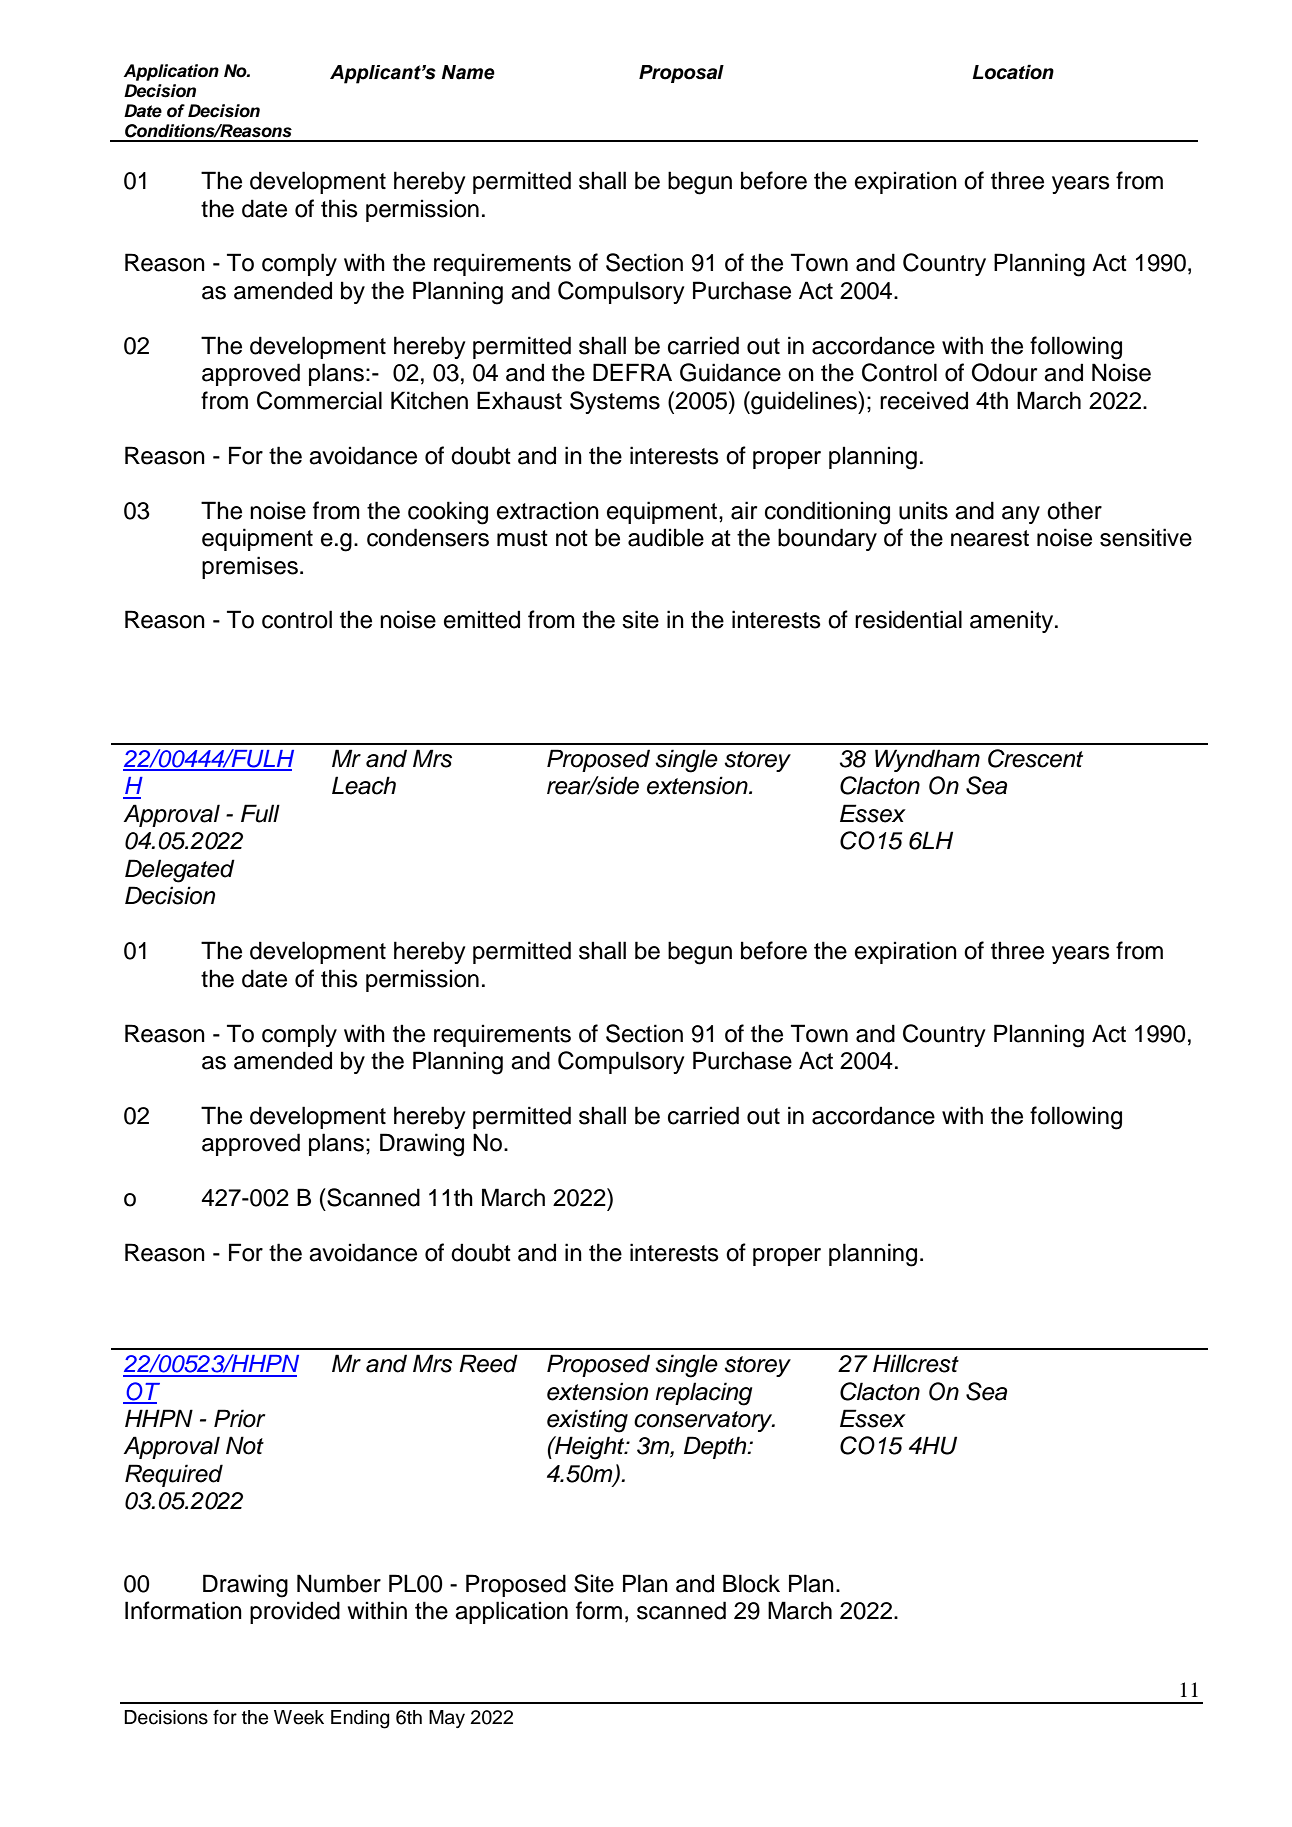 The image size is (1292, 1827). What do you see at coordinates (260, 813) in the page?
I see `Full` at bounding box center [260, 813].
